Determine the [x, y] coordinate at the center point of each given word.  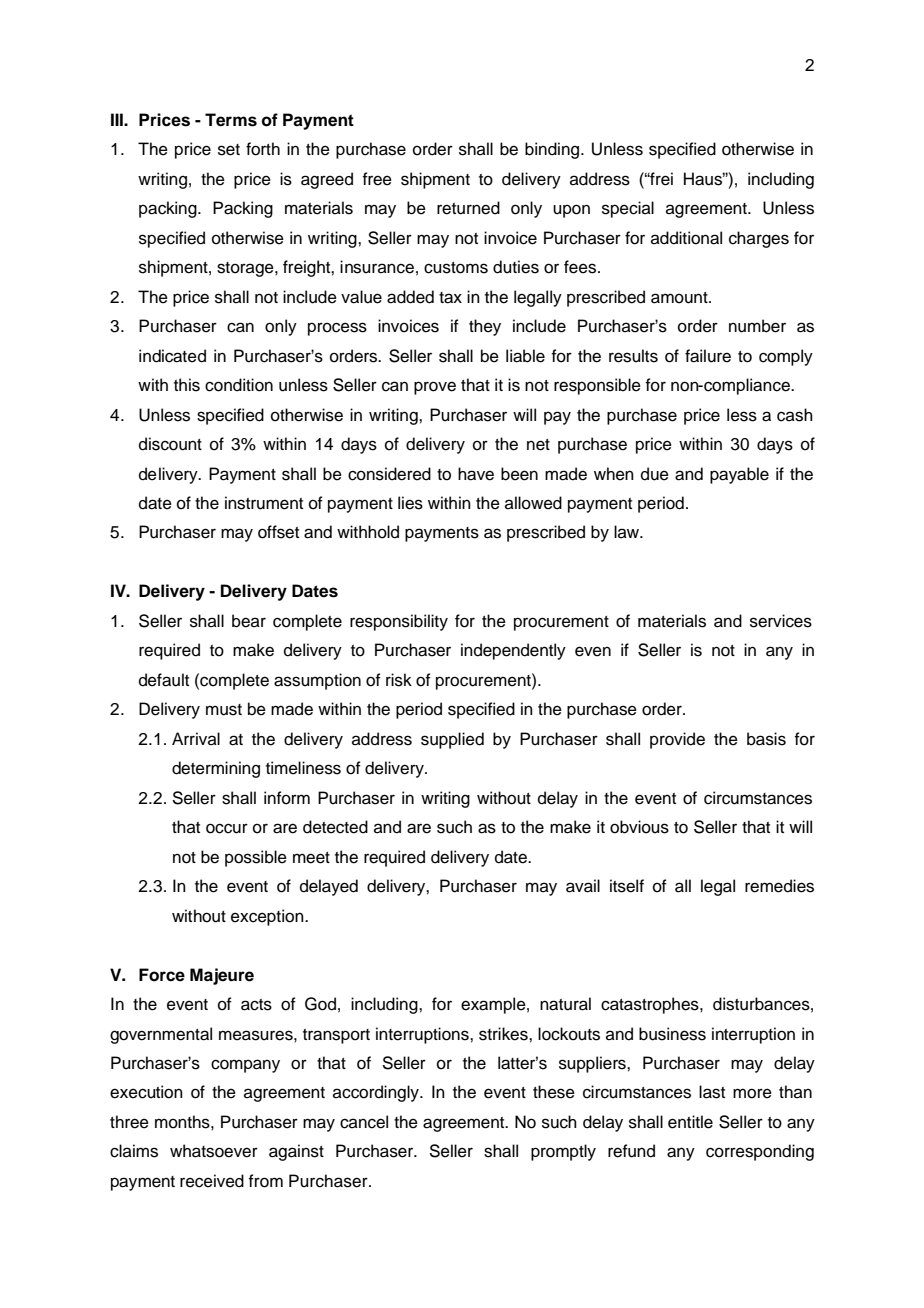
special [628, 209]
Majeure [222, 976]
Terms [231, 120]
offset [278, 532]
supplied [452, 740]
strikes [504, 1034]
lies [410, 503]
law [628, 531]
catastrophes [651, 1005]
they [485, 327]
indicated [172, 356]
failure [708, 356]
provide [677, 740]
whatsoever [214, 1151]
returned [468, 208]
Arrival [196, 738]
